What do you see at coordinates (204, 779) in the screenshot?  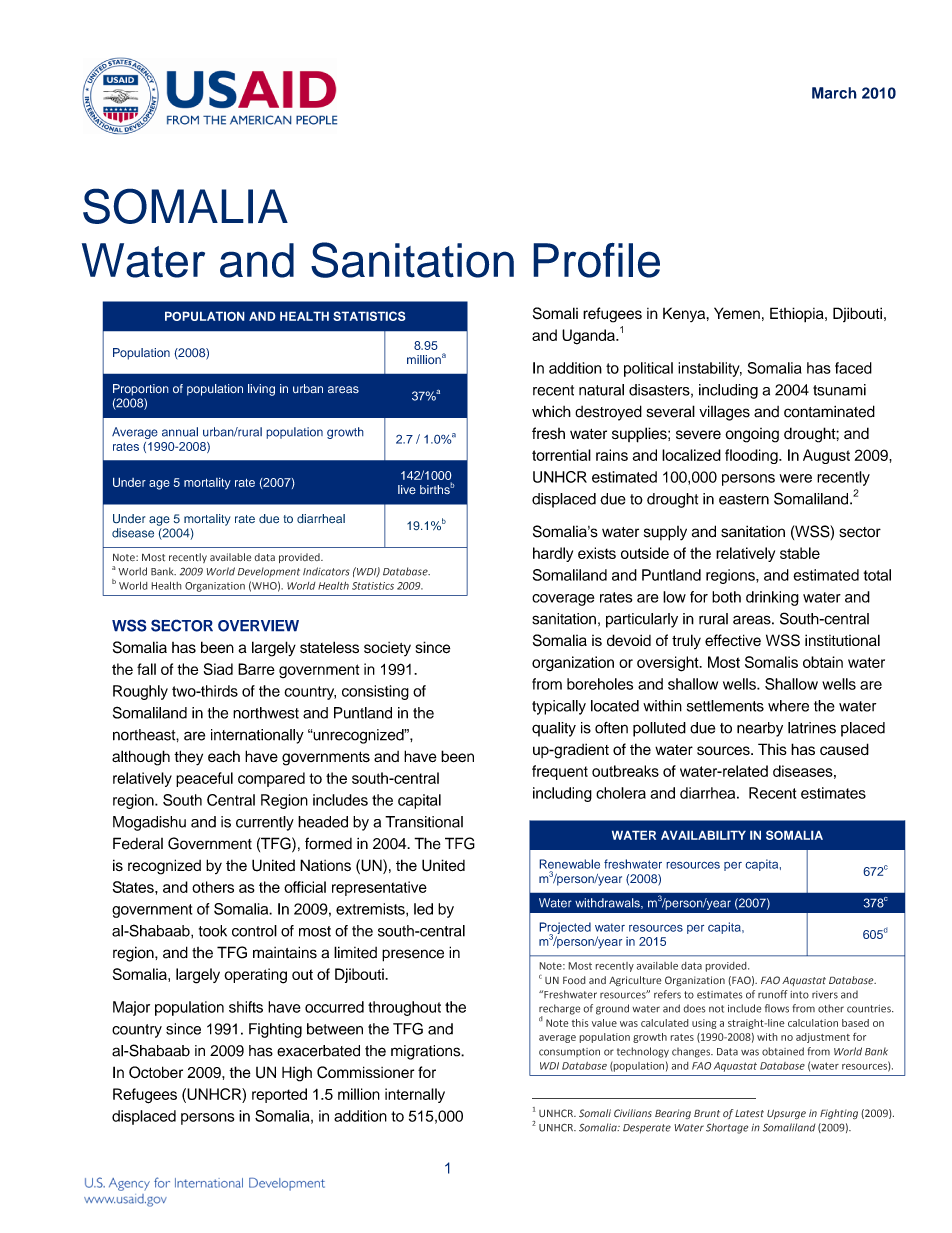 I see `peaceful` at bounding box center [204, 779].
